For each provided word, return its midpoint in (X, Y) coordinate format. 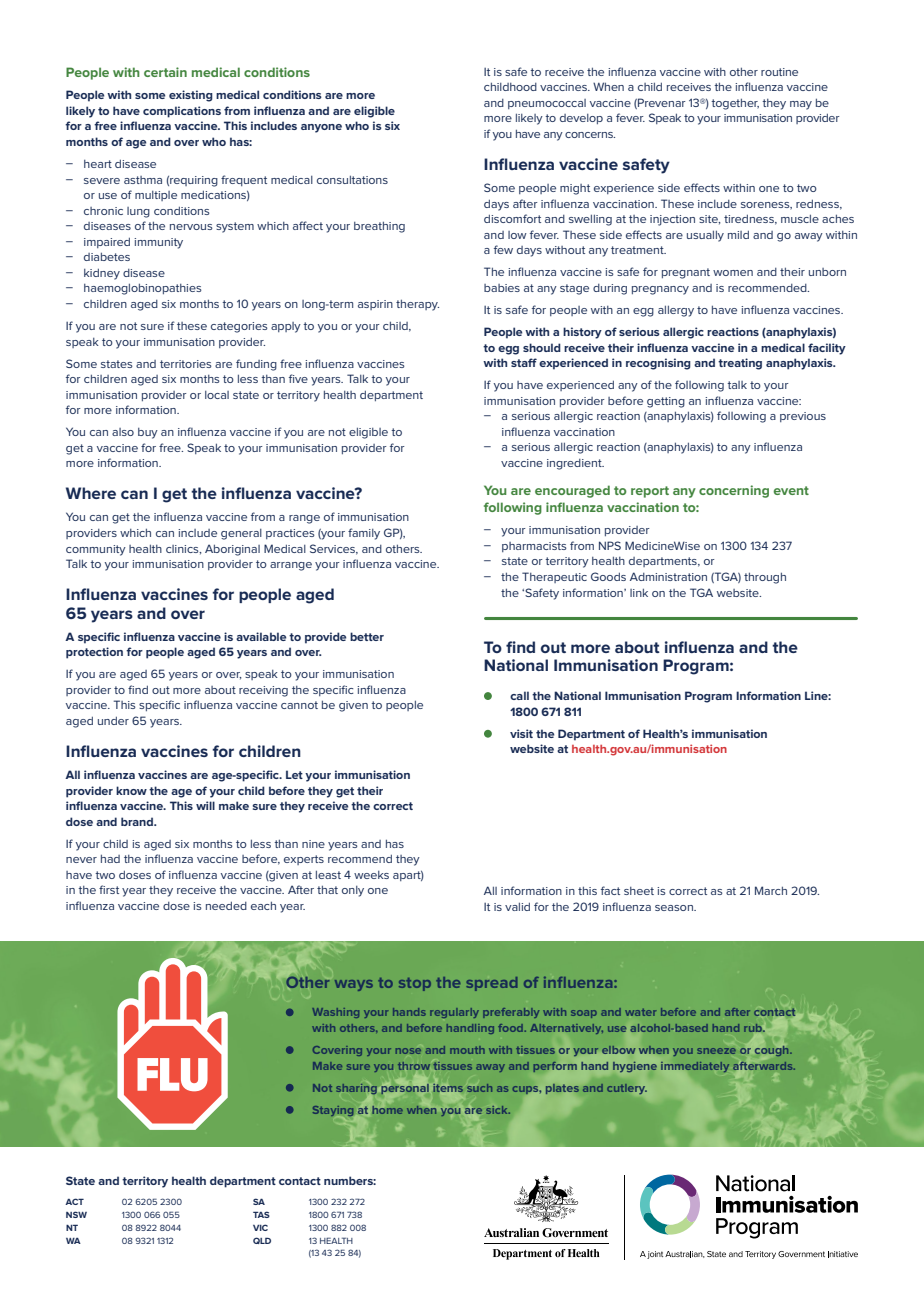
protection (94, 653)
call (519, 695)
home (388, 1110)
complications (182, 112)
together (735, 104)
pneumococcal (547, 104)
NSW (76, 1214)
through (765, 578)
